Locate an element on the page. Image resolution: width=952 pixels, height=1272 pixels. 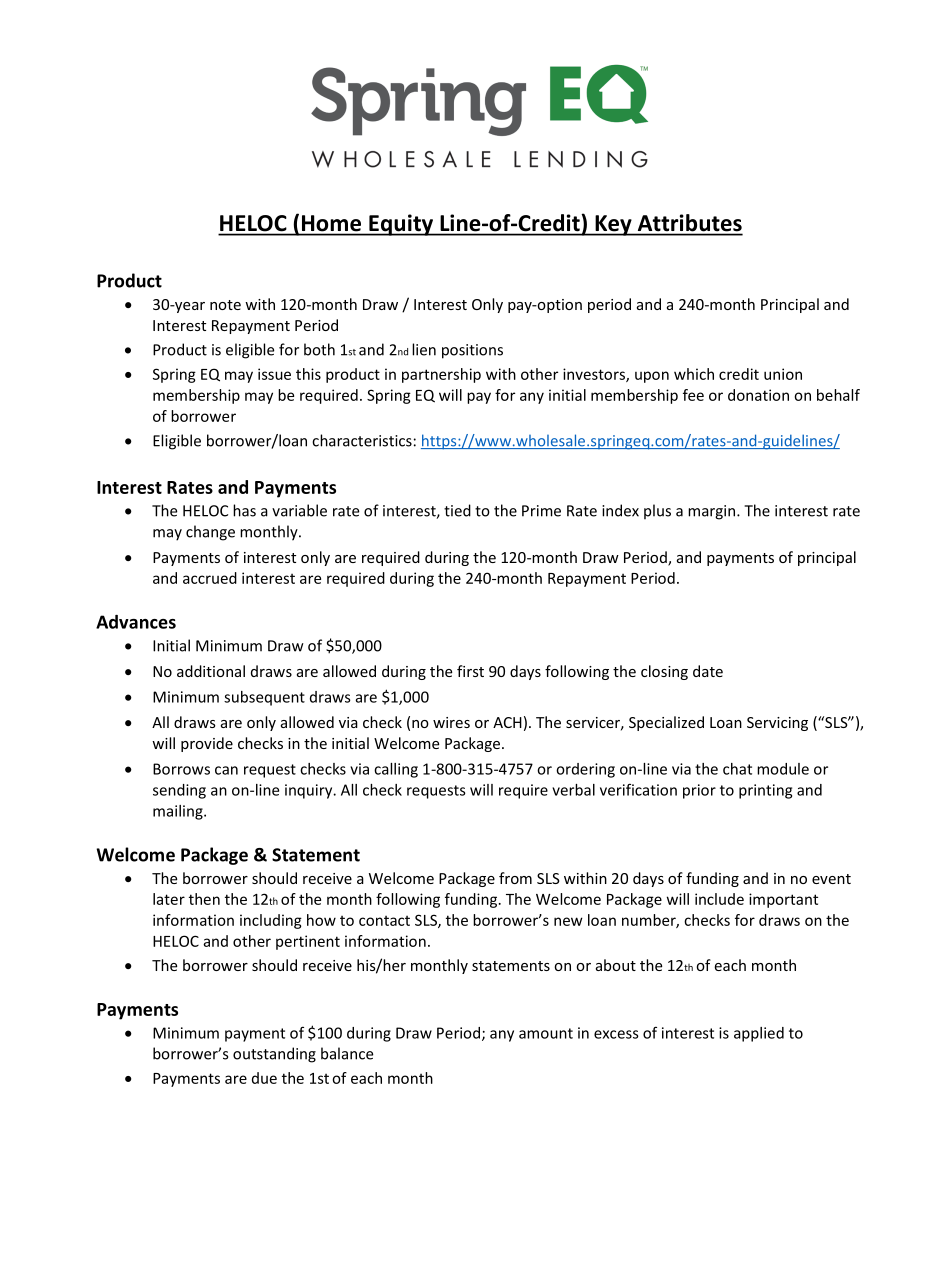
Equity is located at coordinates (401, 225).
